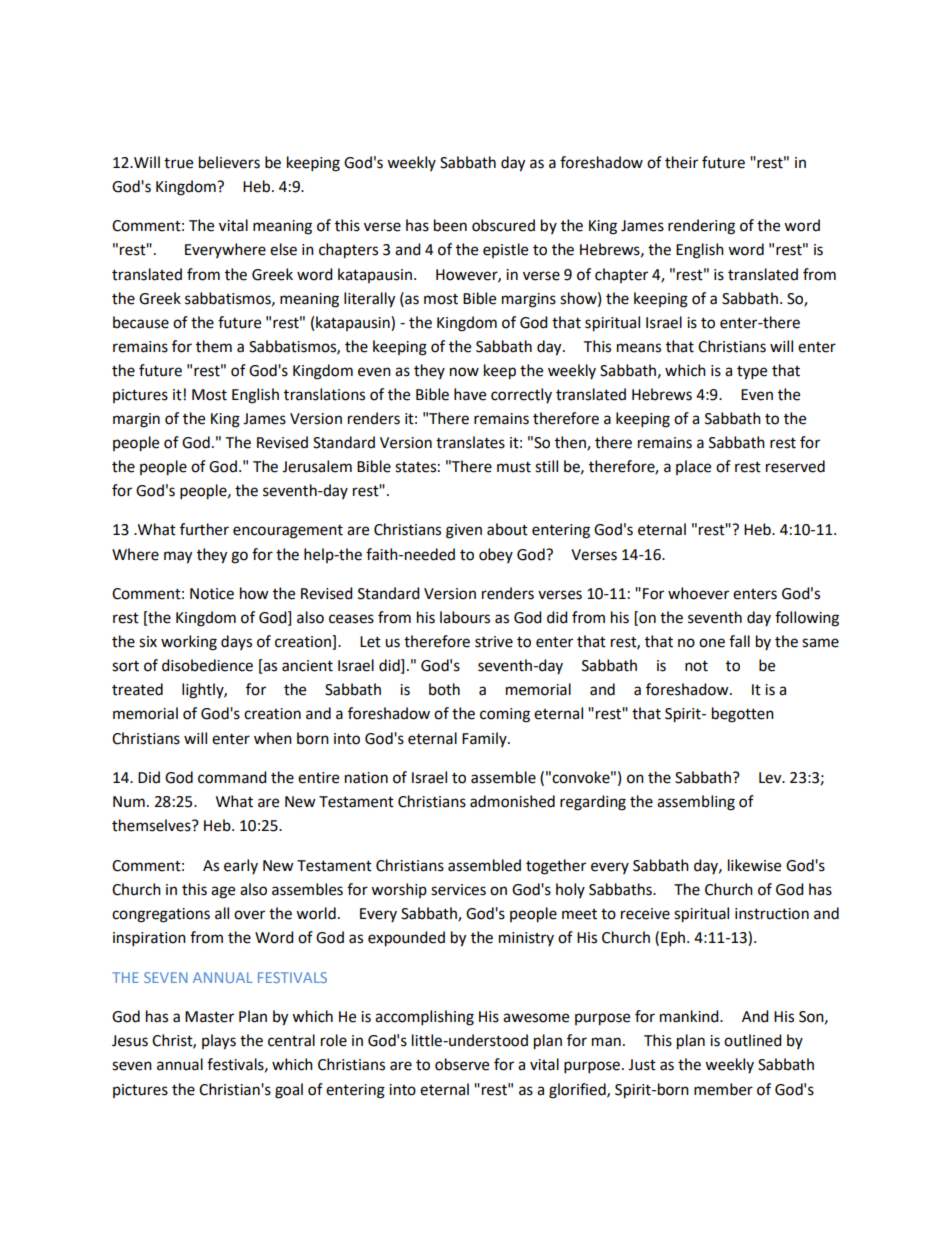 The height and width of the screenshot is (1233, 952). I want to click on early, so click(241, 866).
